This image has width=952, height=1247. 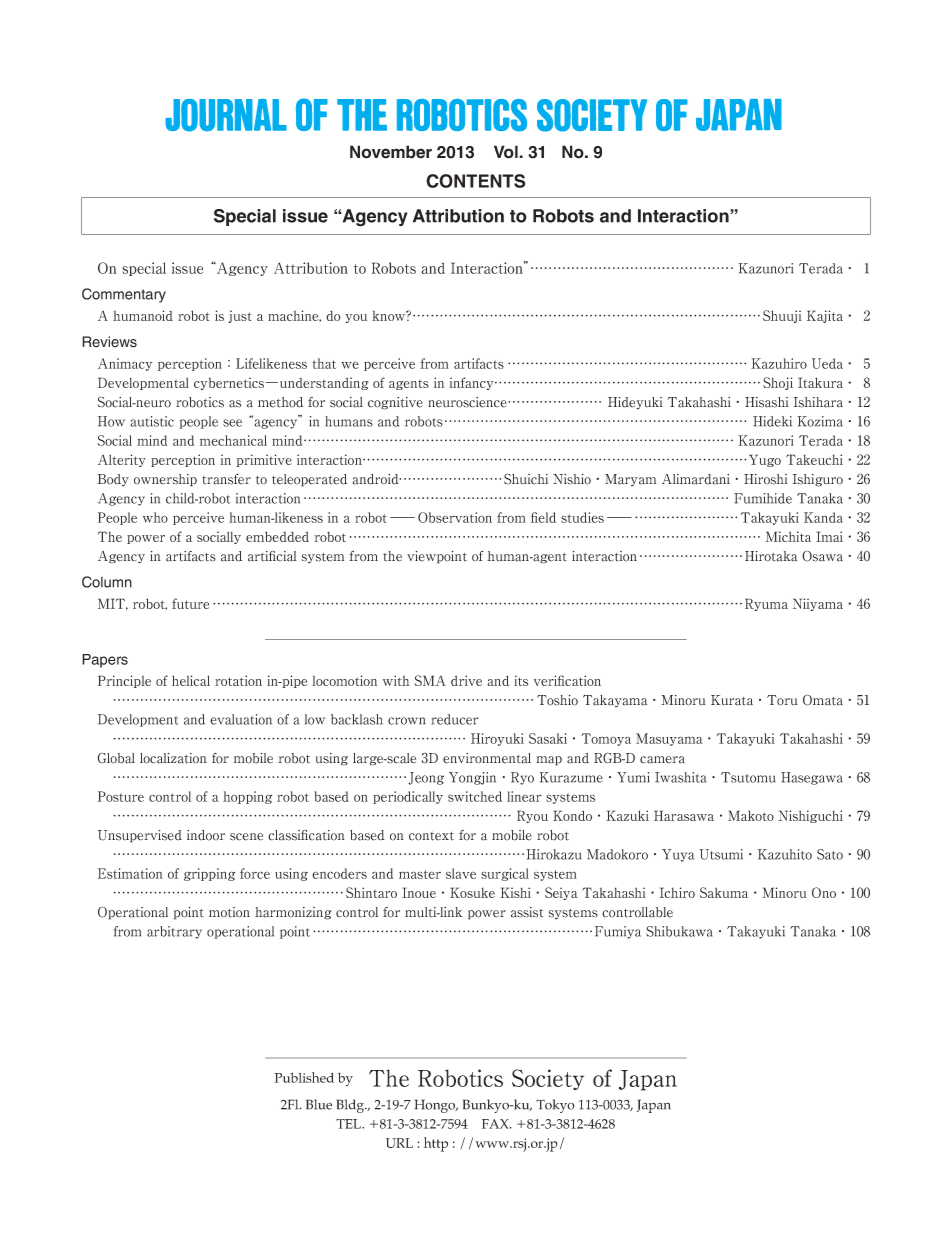 What do you see at coordinates (430, 680) in the image?
I see `SMA` at bounding box center [430, 680].
